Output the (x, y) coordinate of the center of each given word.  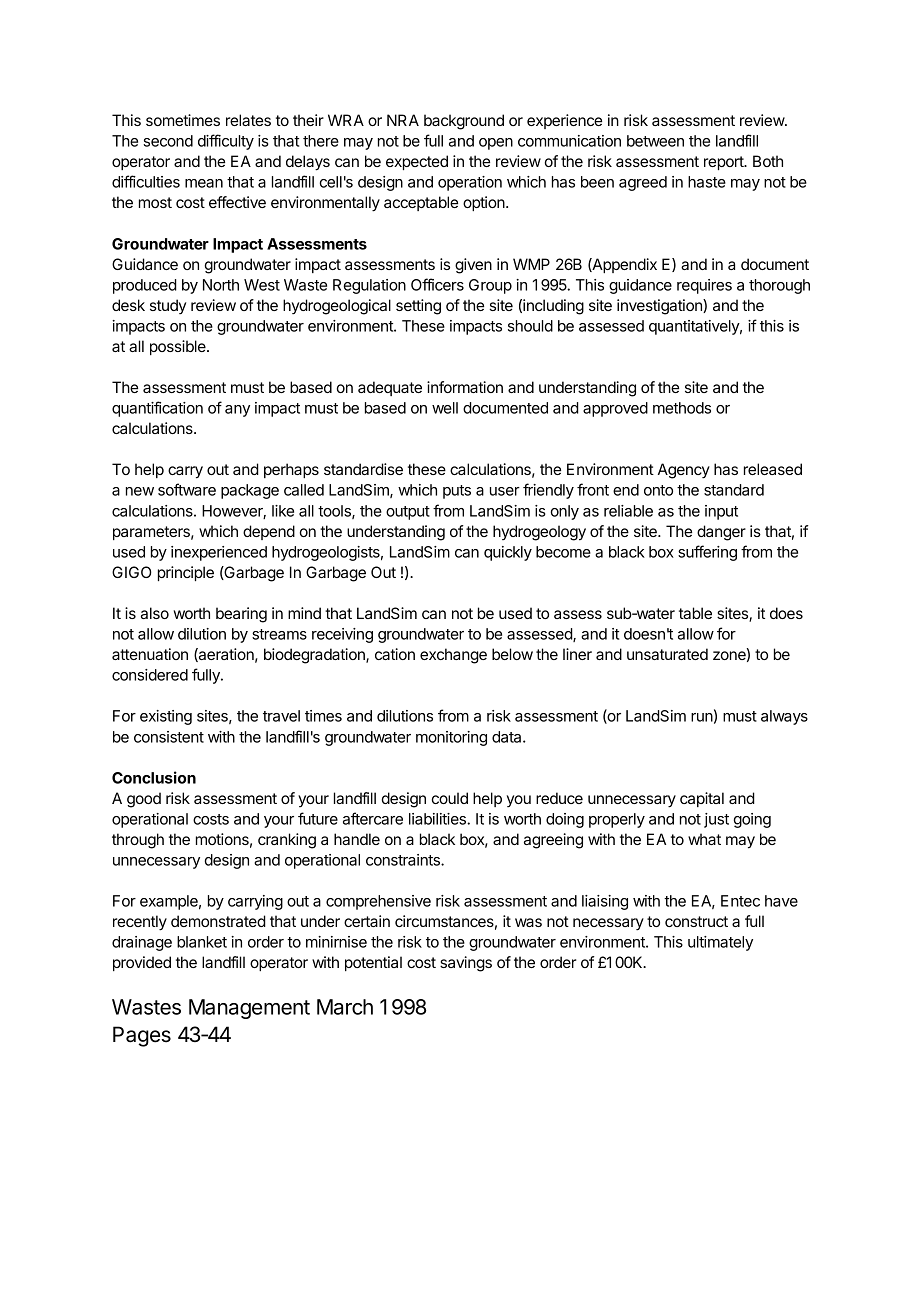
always (784, 717)
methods (682, 408)
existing (166, 717)
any (237, 411)
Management (249, 1009)
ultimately (720, 943)
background (464, 122)
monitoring (451, 738)
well (445, 408)
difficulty (226, 142)
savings (466, 964)
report (724, 163)
